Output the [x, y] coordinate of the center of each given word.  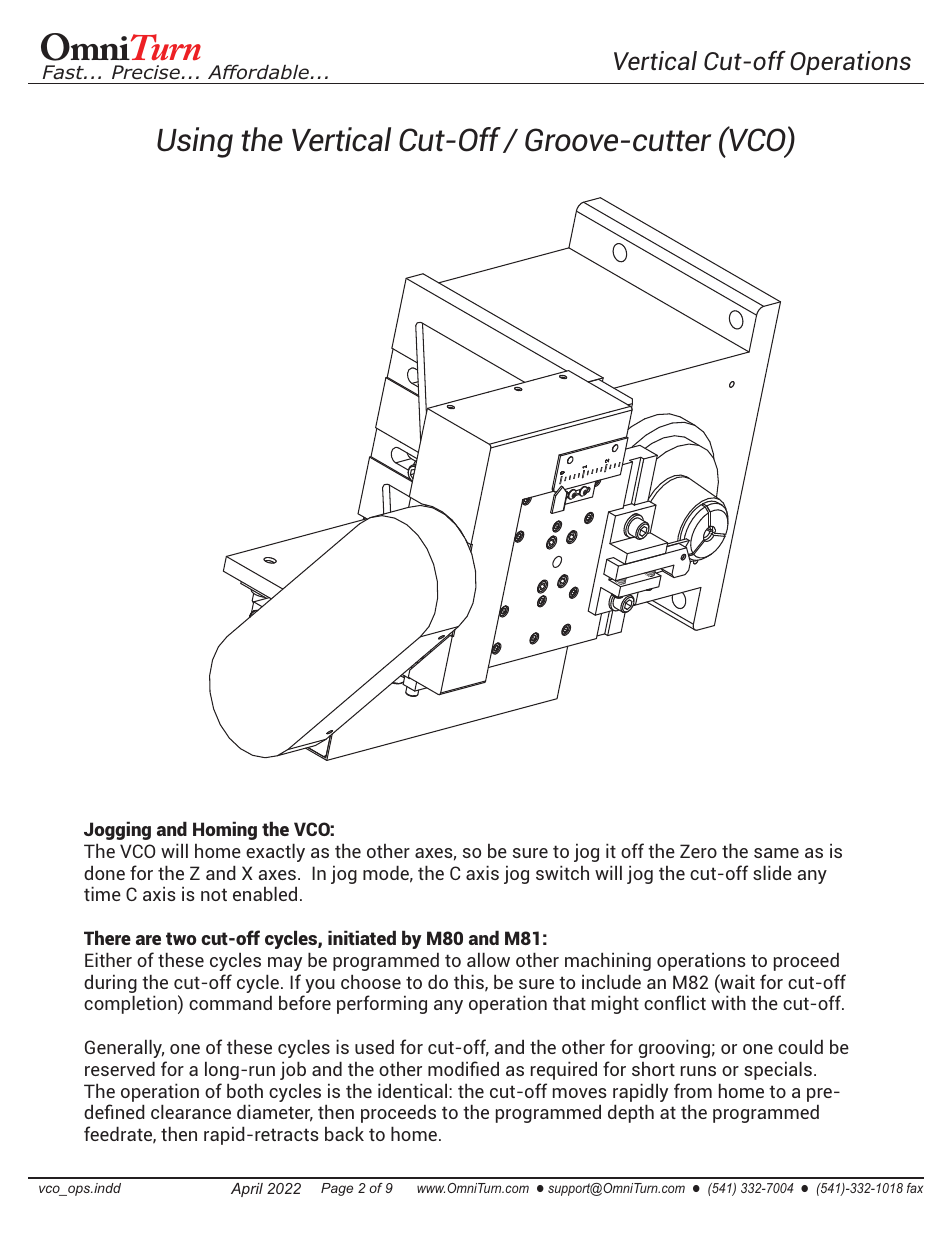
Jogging [117, 830]
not [214, 894]
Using [195, 142]
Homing [225, 830]
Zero [698, 851]
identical [412, 1090]
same [776, 853]
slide [772, 872]
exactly [275, 852]
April [247, 1190]
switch [562, 872]
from [693, 1090]
